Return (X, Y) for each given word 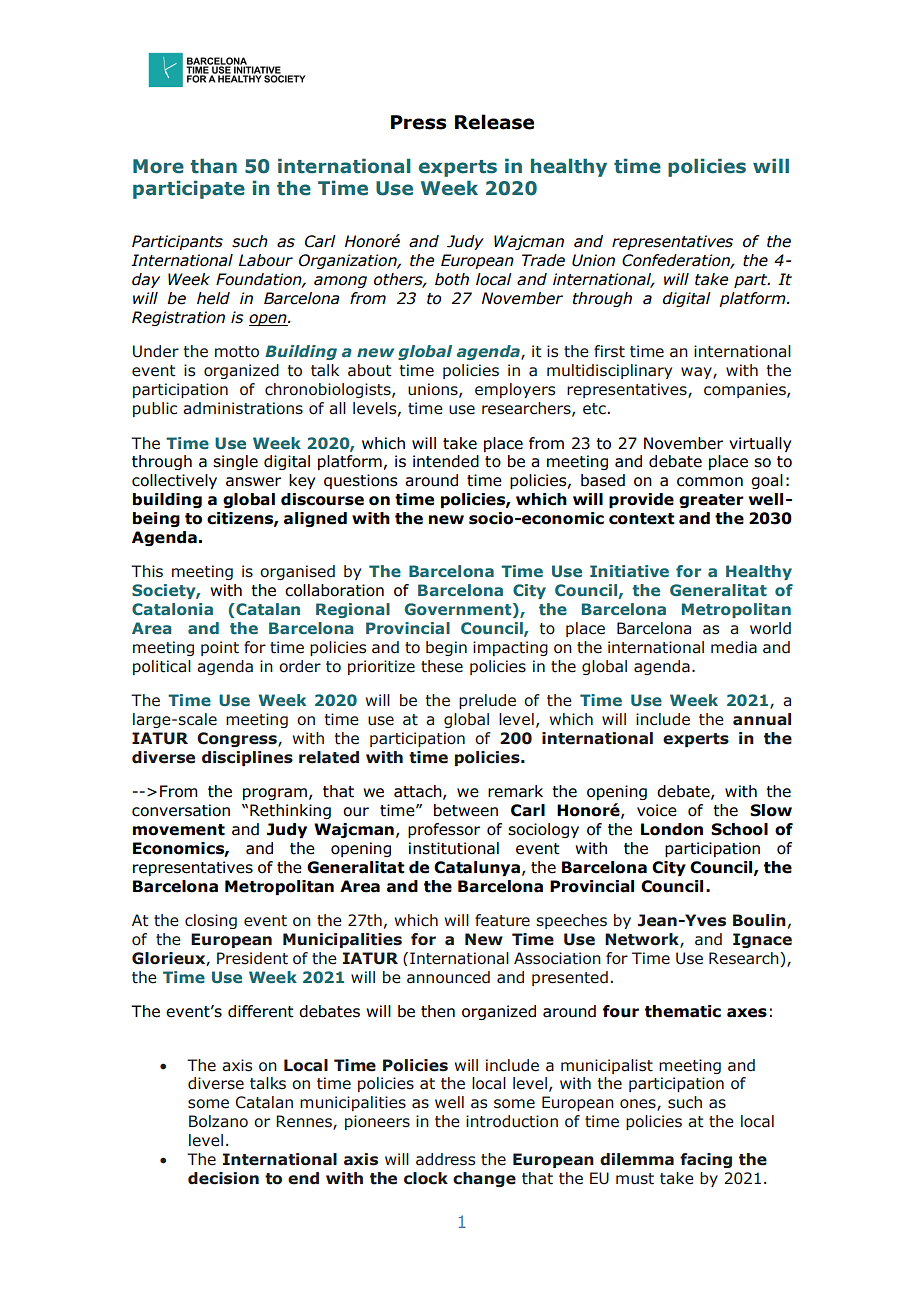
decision (223, 1178)
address (445, 1159)
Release (494, 122)
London (672, 829)
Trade (543, 260)
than (214, 166)
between (466, 810)
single (235, 462)
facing (706, 1160)
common (710, 482)
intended (446, 461)
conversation (181, 810)
